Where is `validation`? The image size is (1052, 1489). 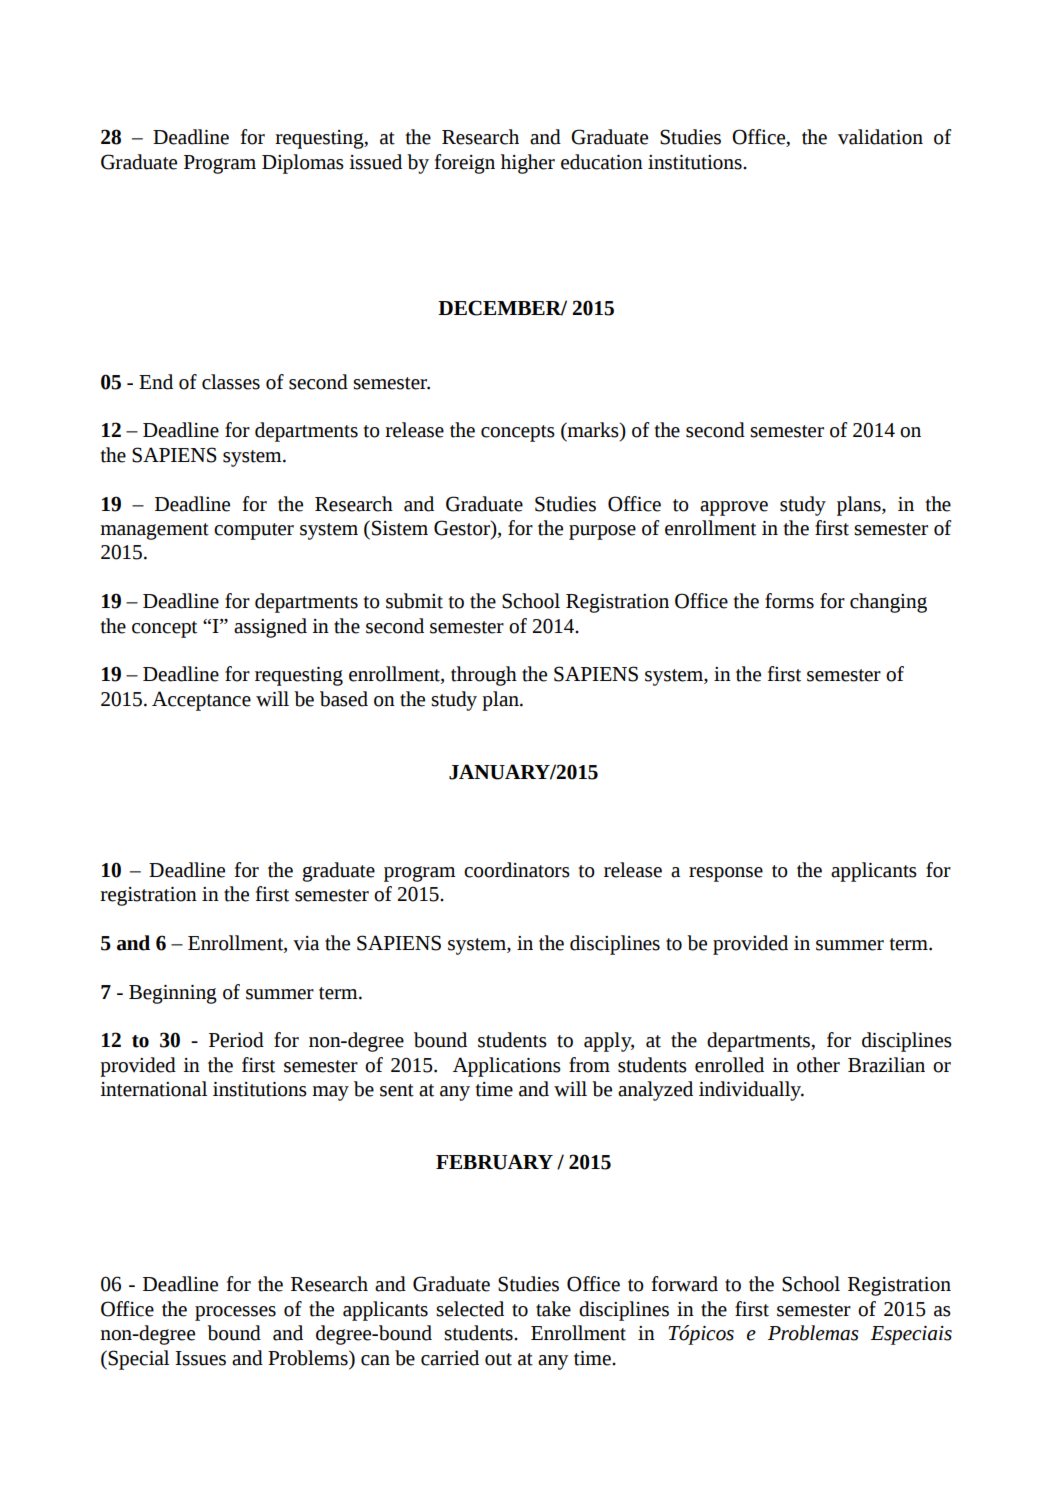 validation is located at coordinates (880, 137).
